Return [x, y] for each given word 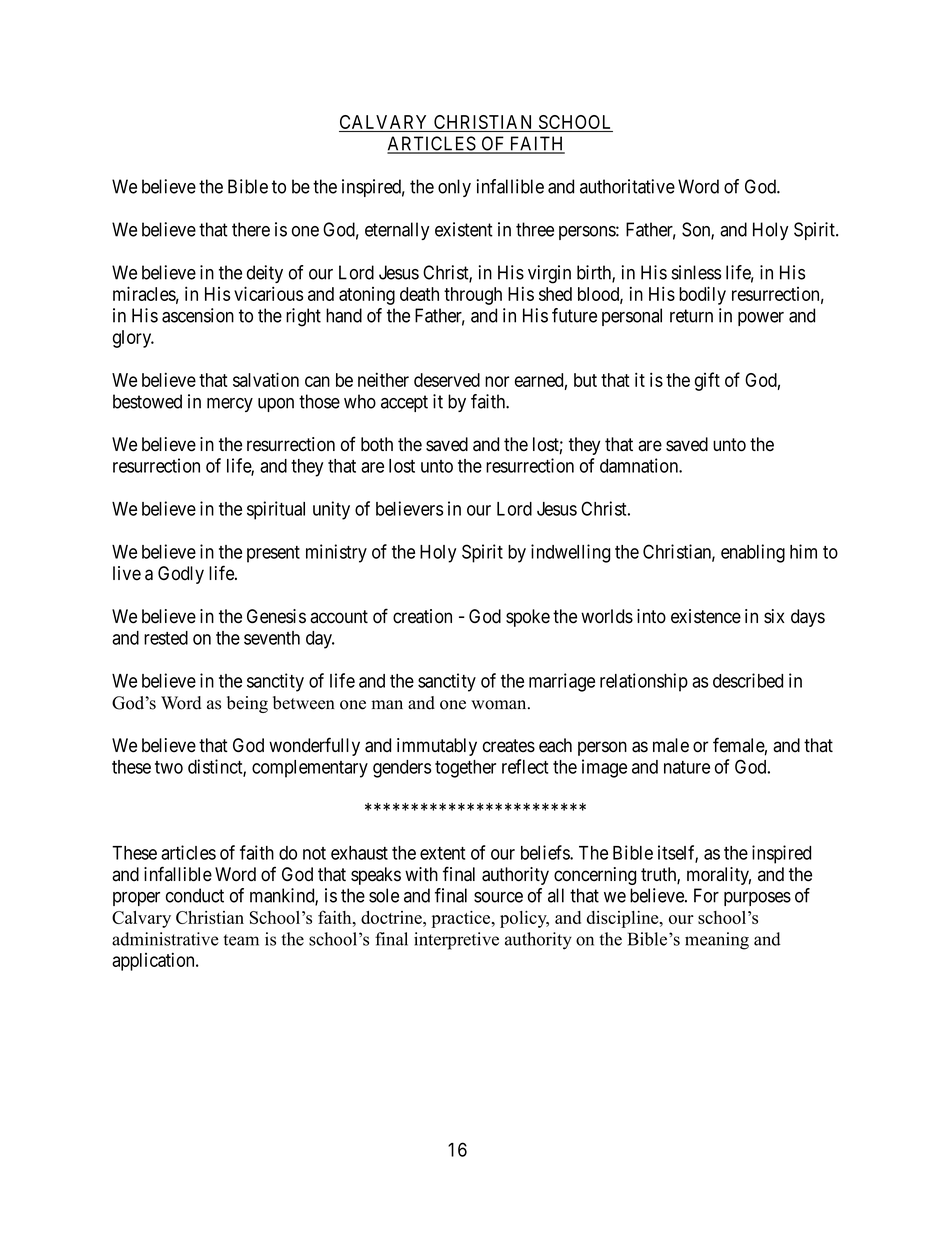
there [251, 229]
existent [464, 229]
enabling [753, 553]
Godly [181, 575]
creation [422, 616]
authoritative [627, 186]
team [241, 940]
